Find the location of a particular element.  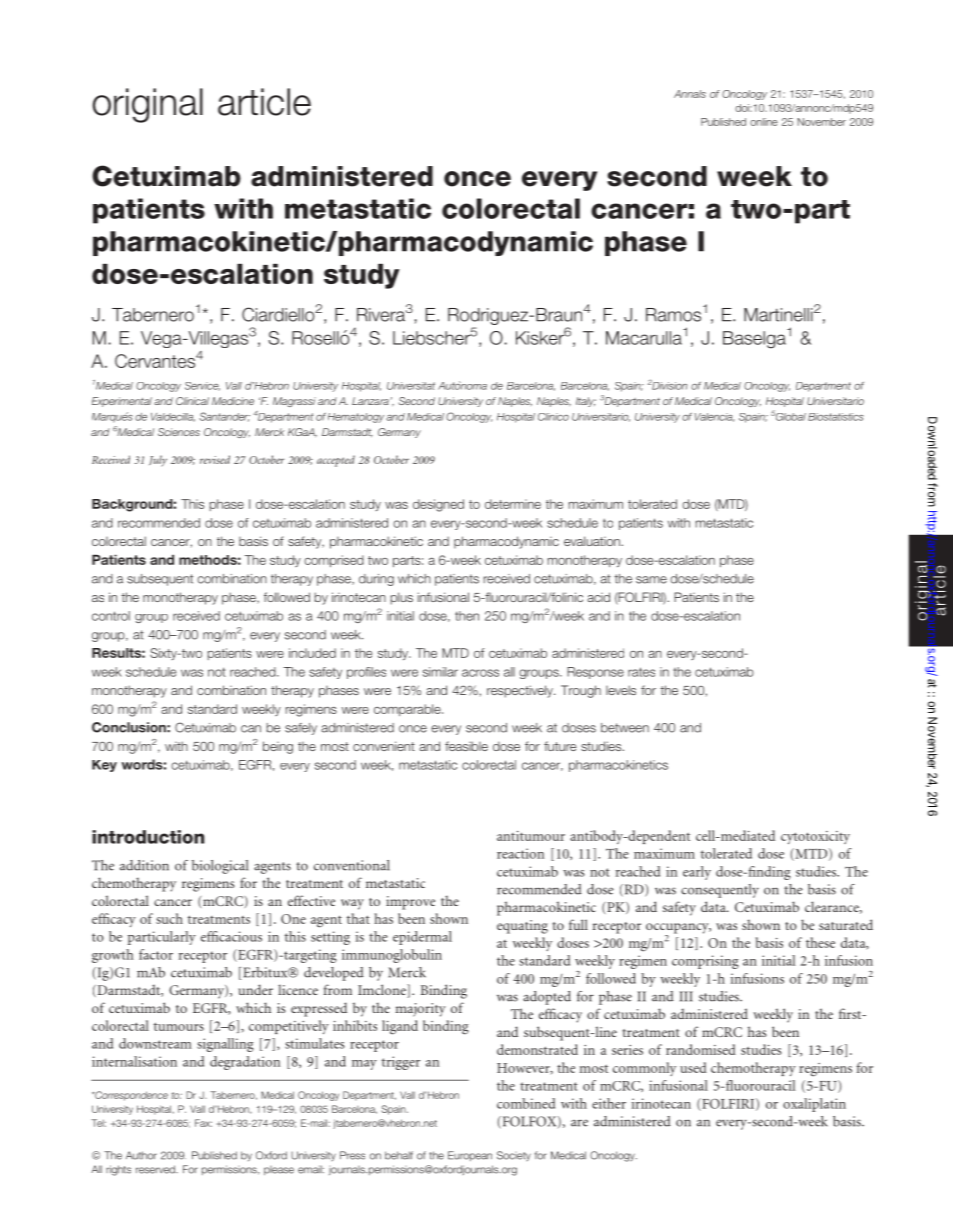

Global is located at coordinates (791, 417).
